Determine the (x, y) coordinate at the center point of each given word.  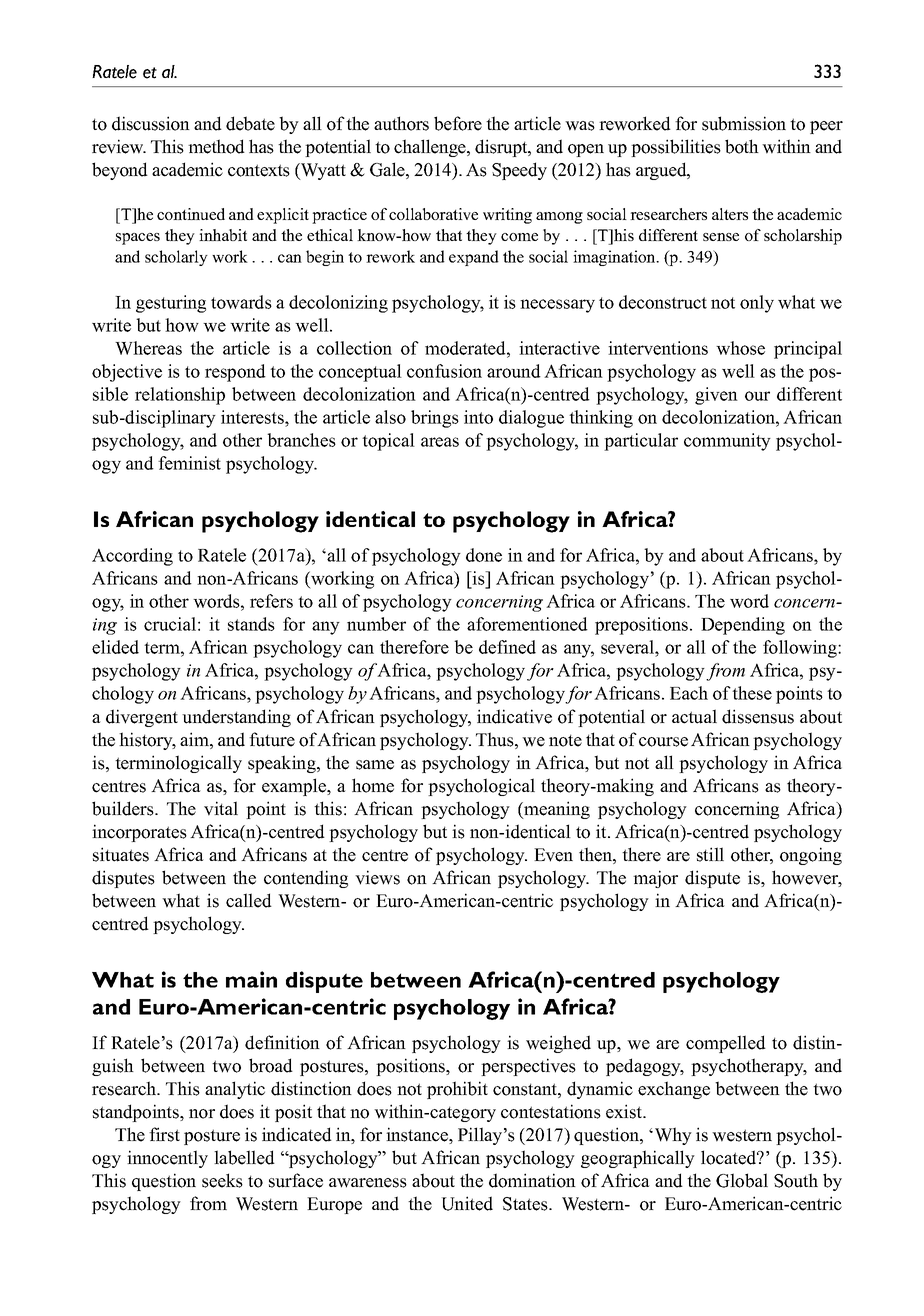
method (216, 146)
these (752, 693)
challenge (431, 148)
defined (507, 647)
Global (742, 1180)
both (742, 146)
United (467, 1203)
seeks (222, 1180)
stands (251, 624)
